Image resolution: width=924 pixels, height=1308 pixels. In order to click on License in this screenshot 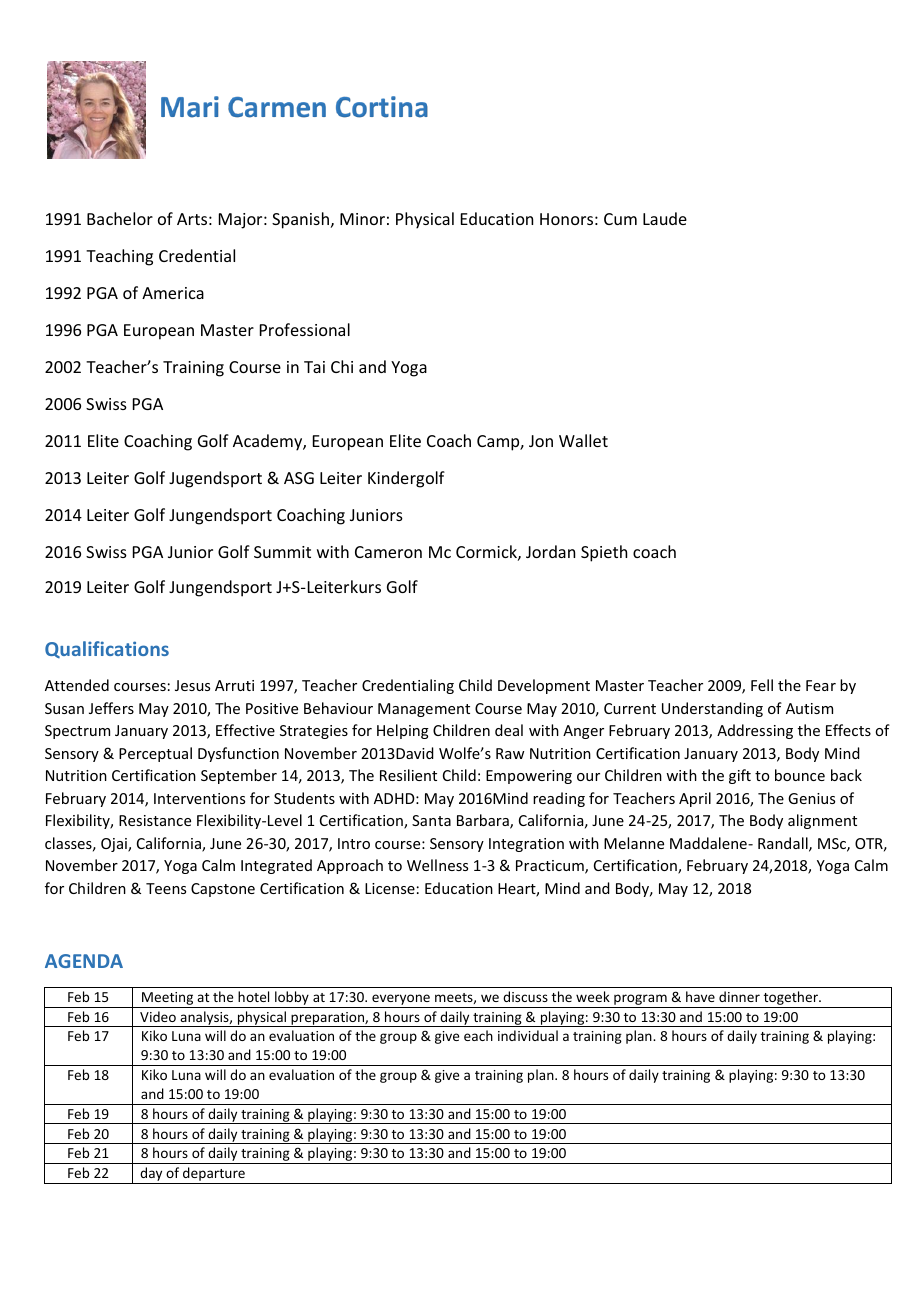, I will do `click(390, 888)`.
